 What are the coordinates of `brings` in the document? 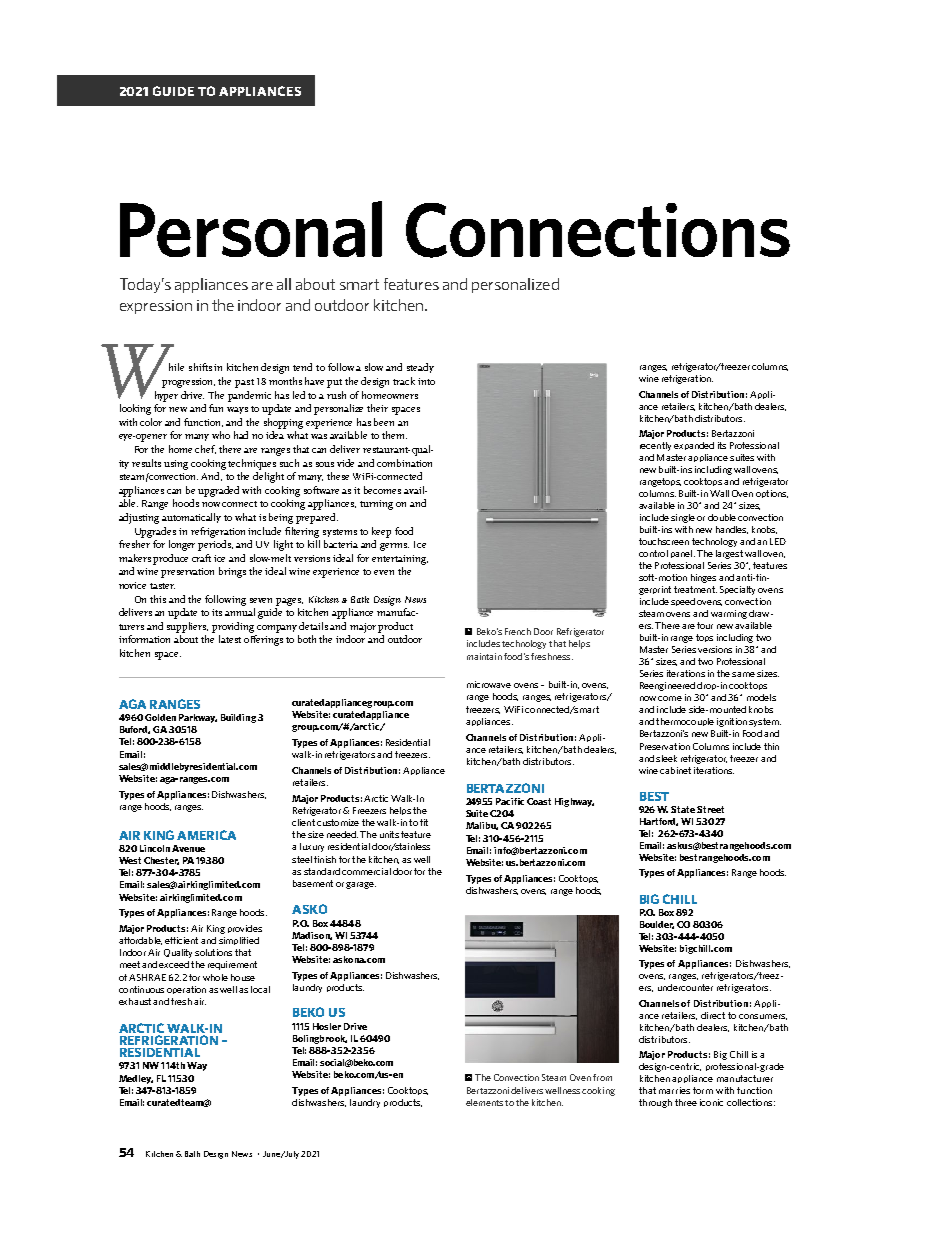 It's located at (232, 572).
